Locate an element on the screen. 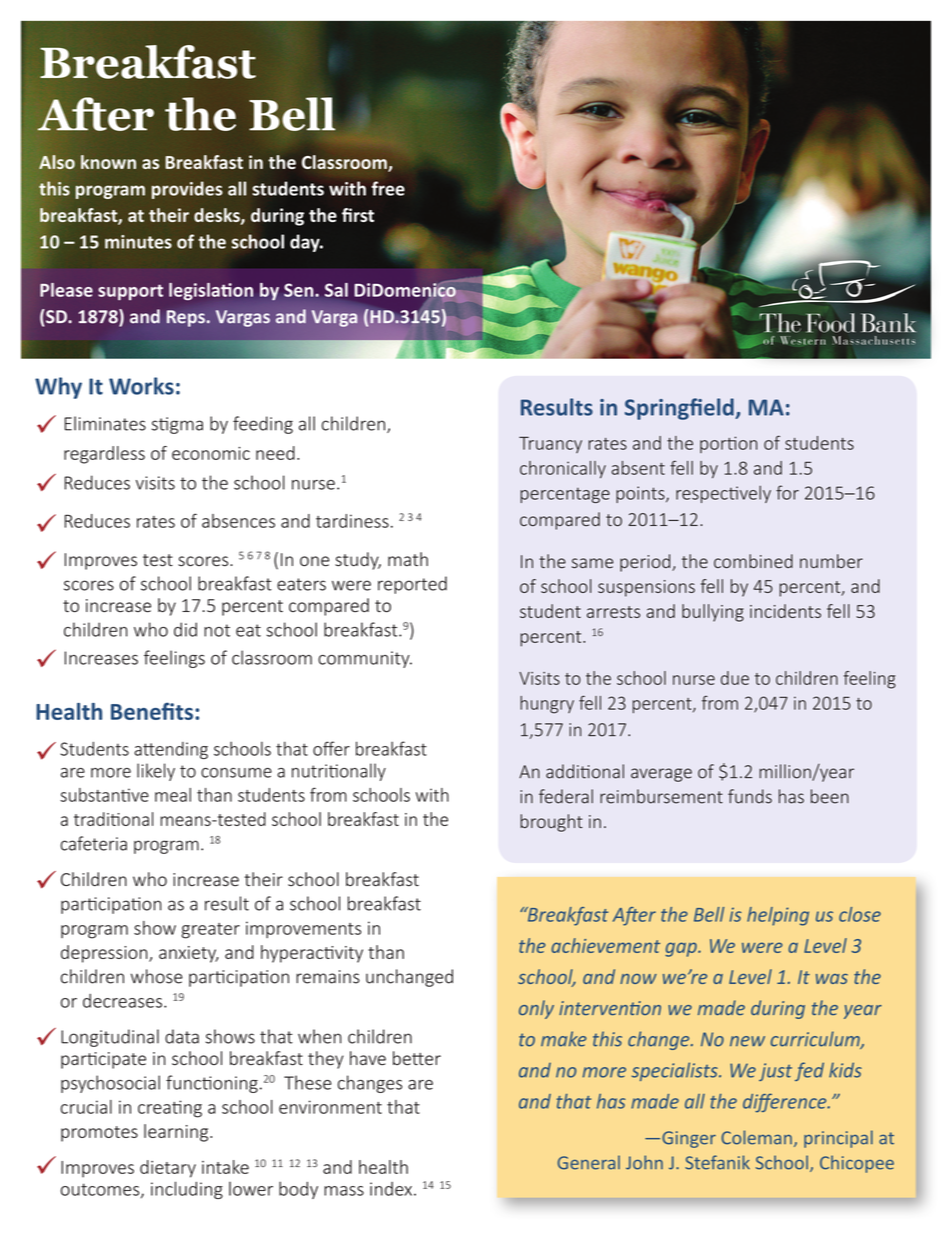 The image size is (952, 1233). Works is located at coordinates (141, 386).
